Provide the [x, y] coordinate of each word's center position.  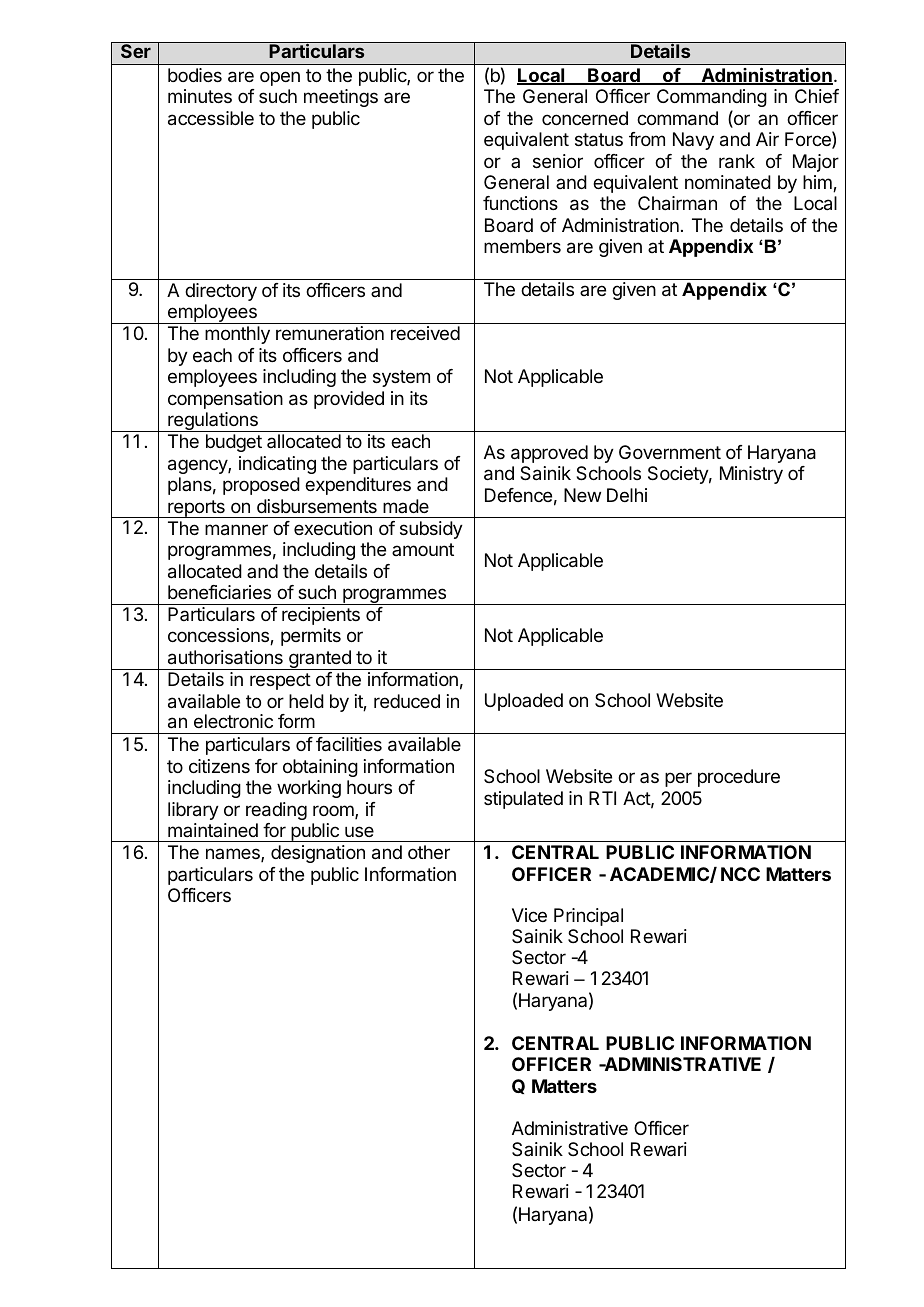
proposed [261, 486]
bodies [195, 75]
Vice [529, 915]
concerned [585, 118]
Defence [518, 495]
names [234, 855]
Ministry [751, 475]
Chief [817, 96]
